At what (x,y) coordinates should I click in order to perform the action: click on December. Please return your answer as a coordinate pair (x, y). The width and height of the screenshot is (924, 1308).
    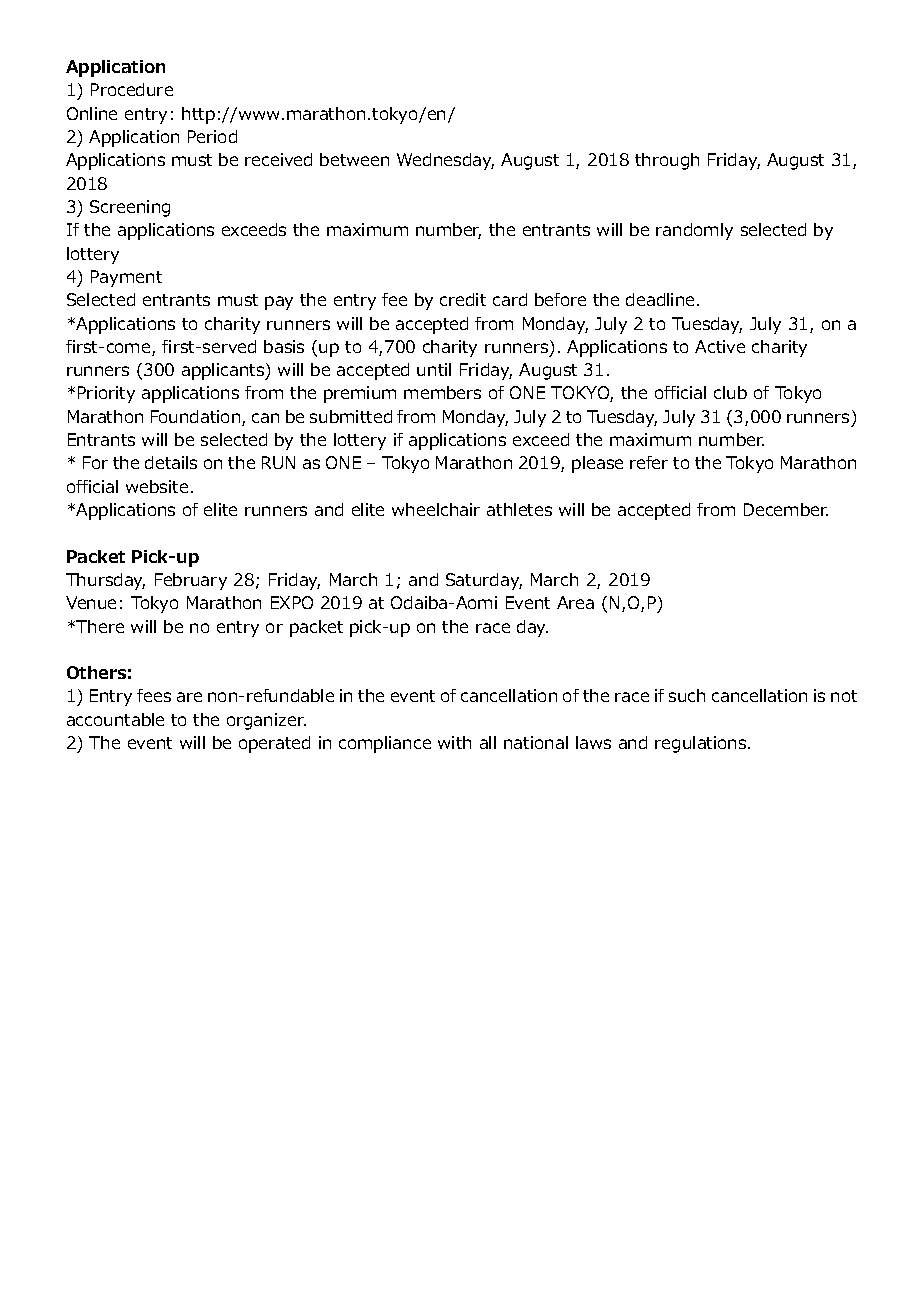
    Looking at the image, I should click on (786, 509).
